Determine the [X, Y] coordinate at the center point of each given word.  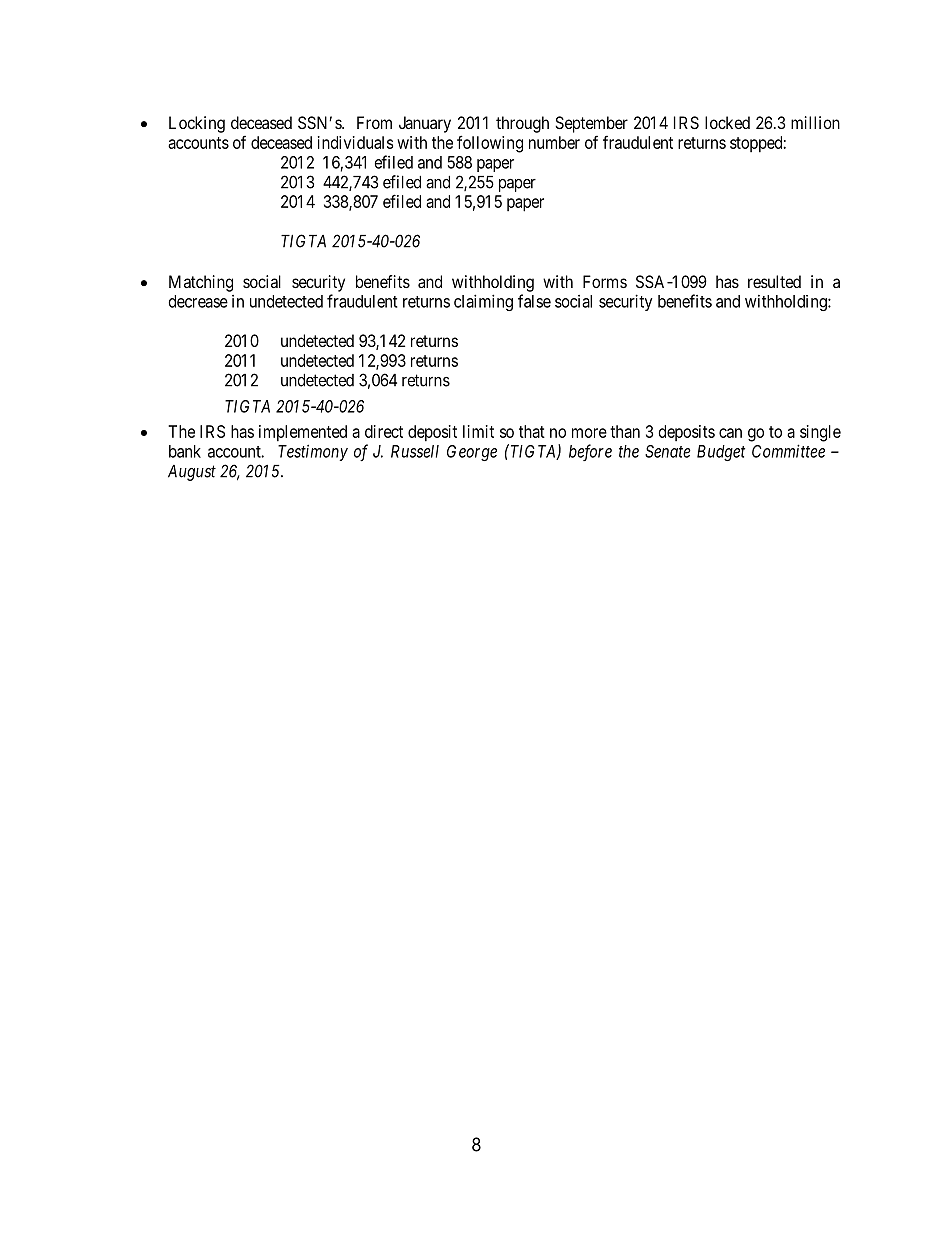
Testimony [313, 452]
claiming [483, 302]
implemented [303, 433]
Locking [197, 124]
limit [478, 431]
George [472, 453]
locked [727, 122]
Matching [201, 283]
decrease [198, 301]
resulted [774, 281]
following [490, 144]
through [522, 124]
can [730, 433]
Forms [605, 281]
